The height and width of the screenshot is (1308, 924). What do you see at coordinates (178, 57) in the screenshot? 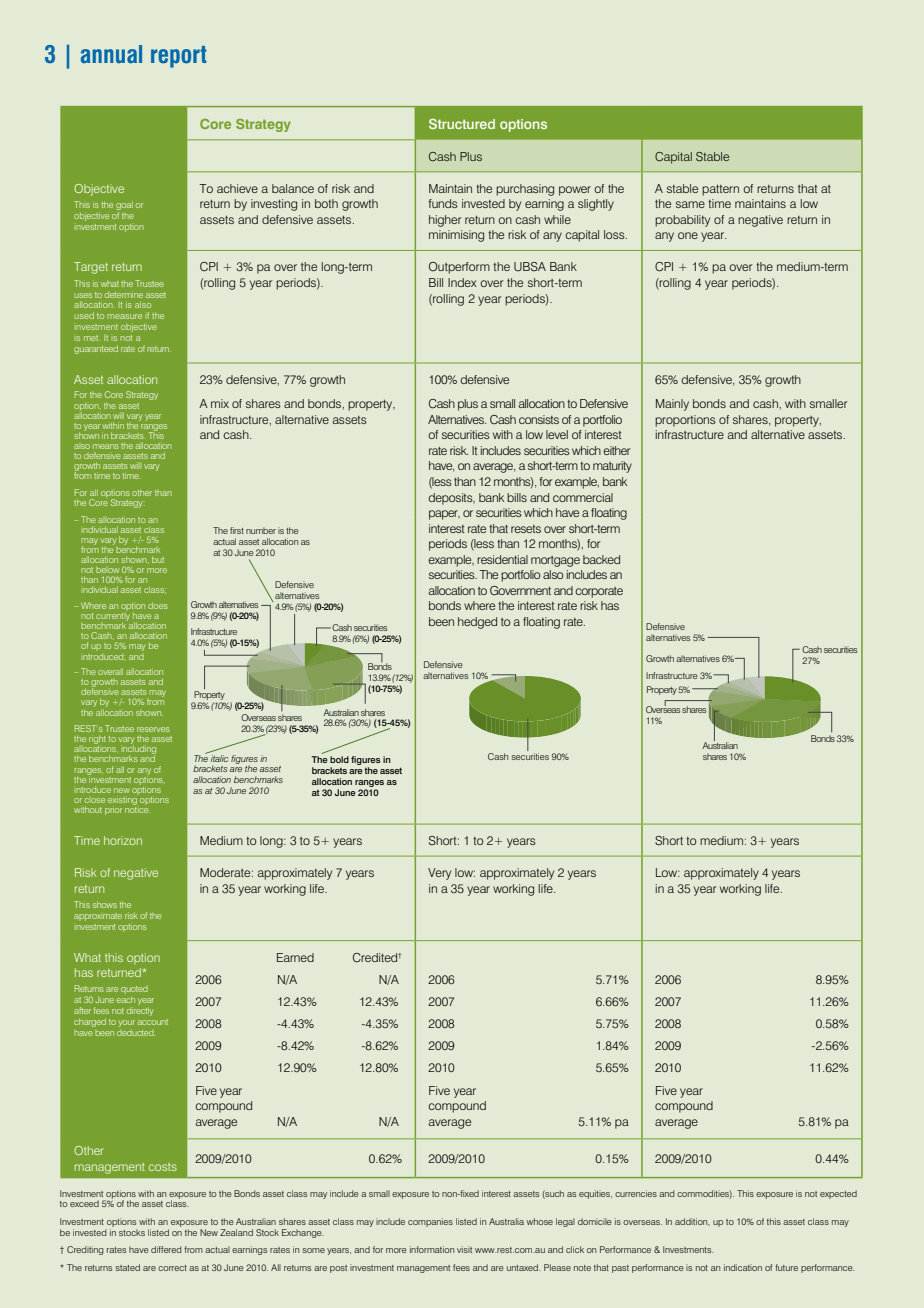
I see `report` at bounding box center [178, 57].
